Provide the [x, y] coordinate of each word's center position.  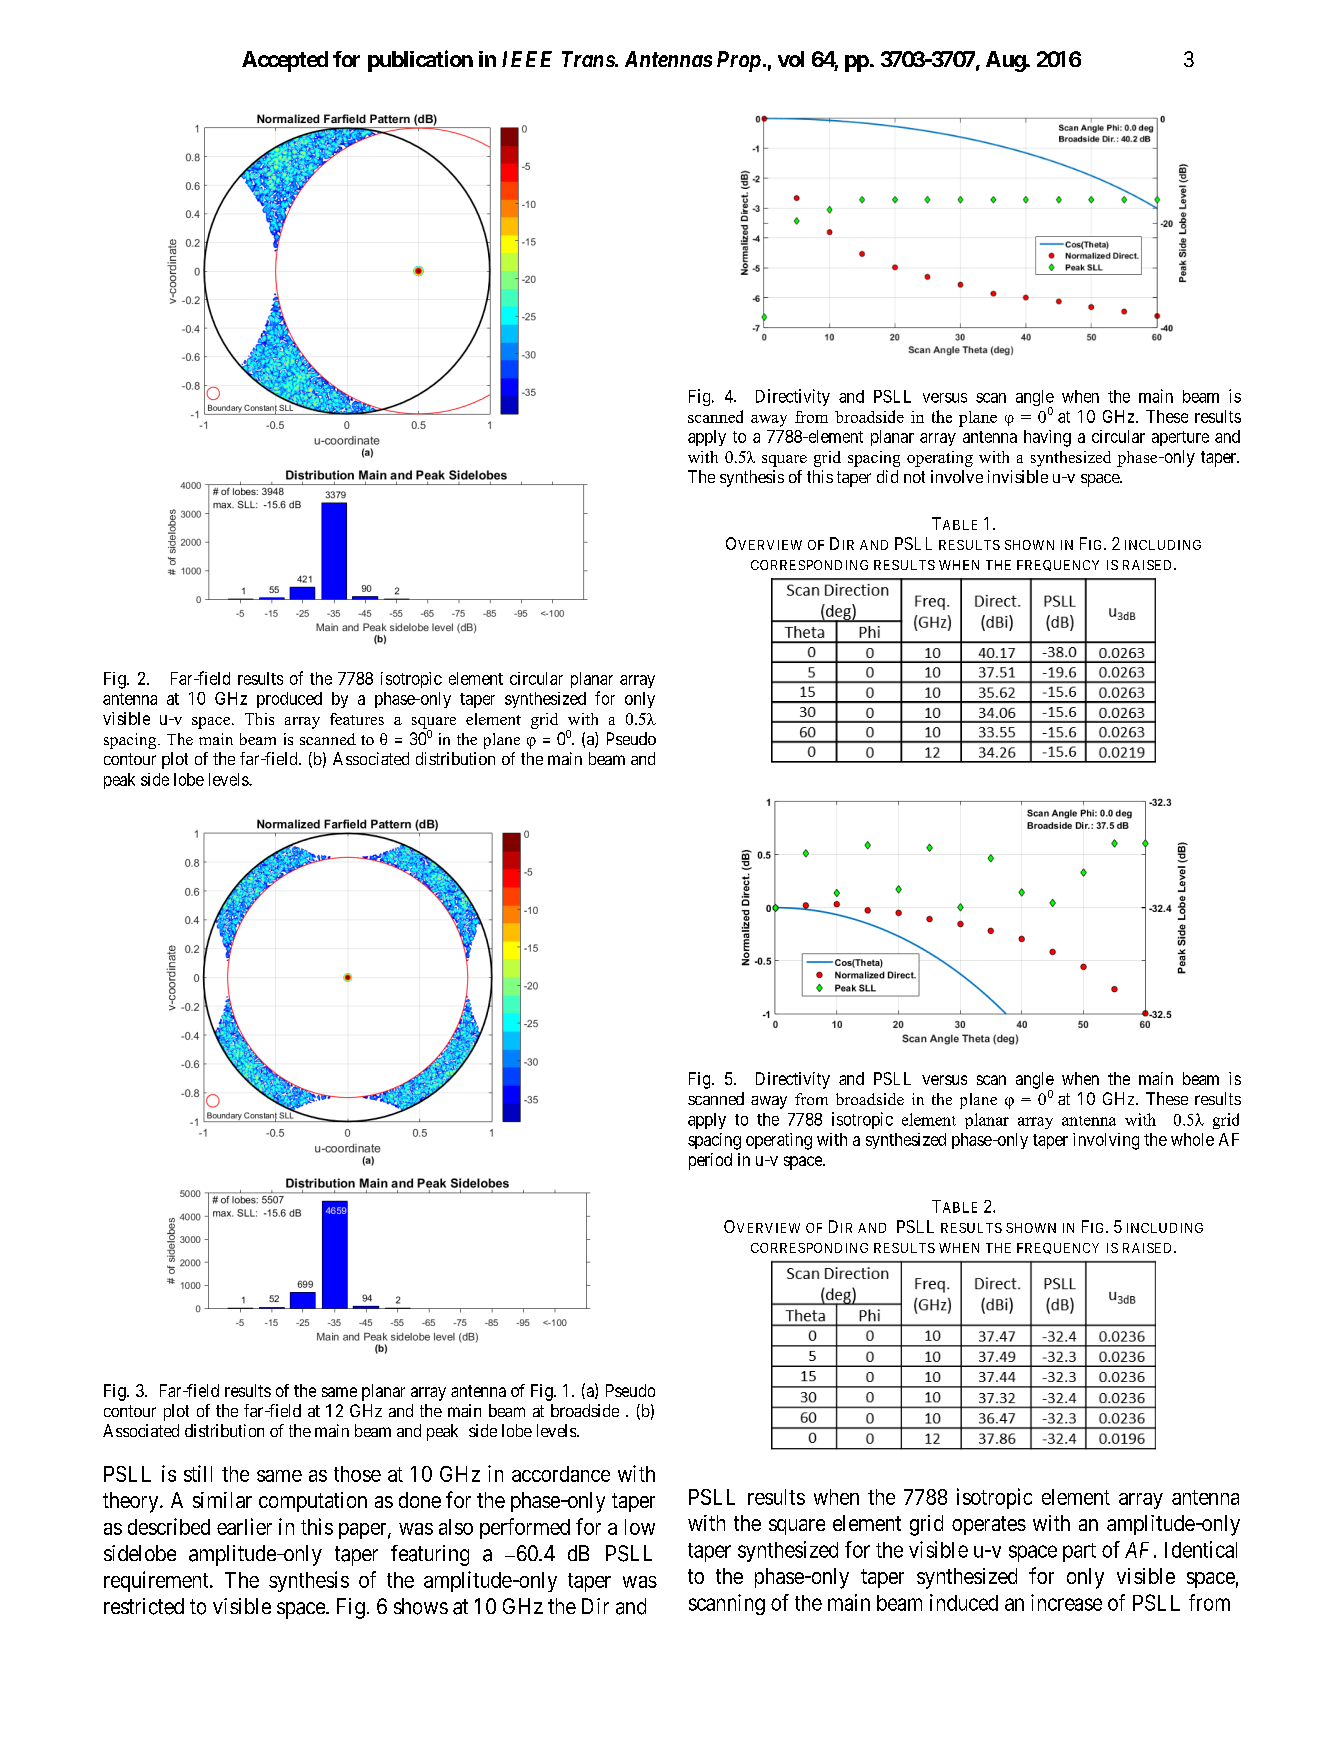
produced [289, 700]
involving [1106, 1141]
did [887, 476]
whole [1192, 1139]
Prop [739, 61]
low [640, 1527]
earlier [244, 1526]
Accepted [285, 61]
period [710, 1161]
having [1047, 438]
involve [957, 476]
